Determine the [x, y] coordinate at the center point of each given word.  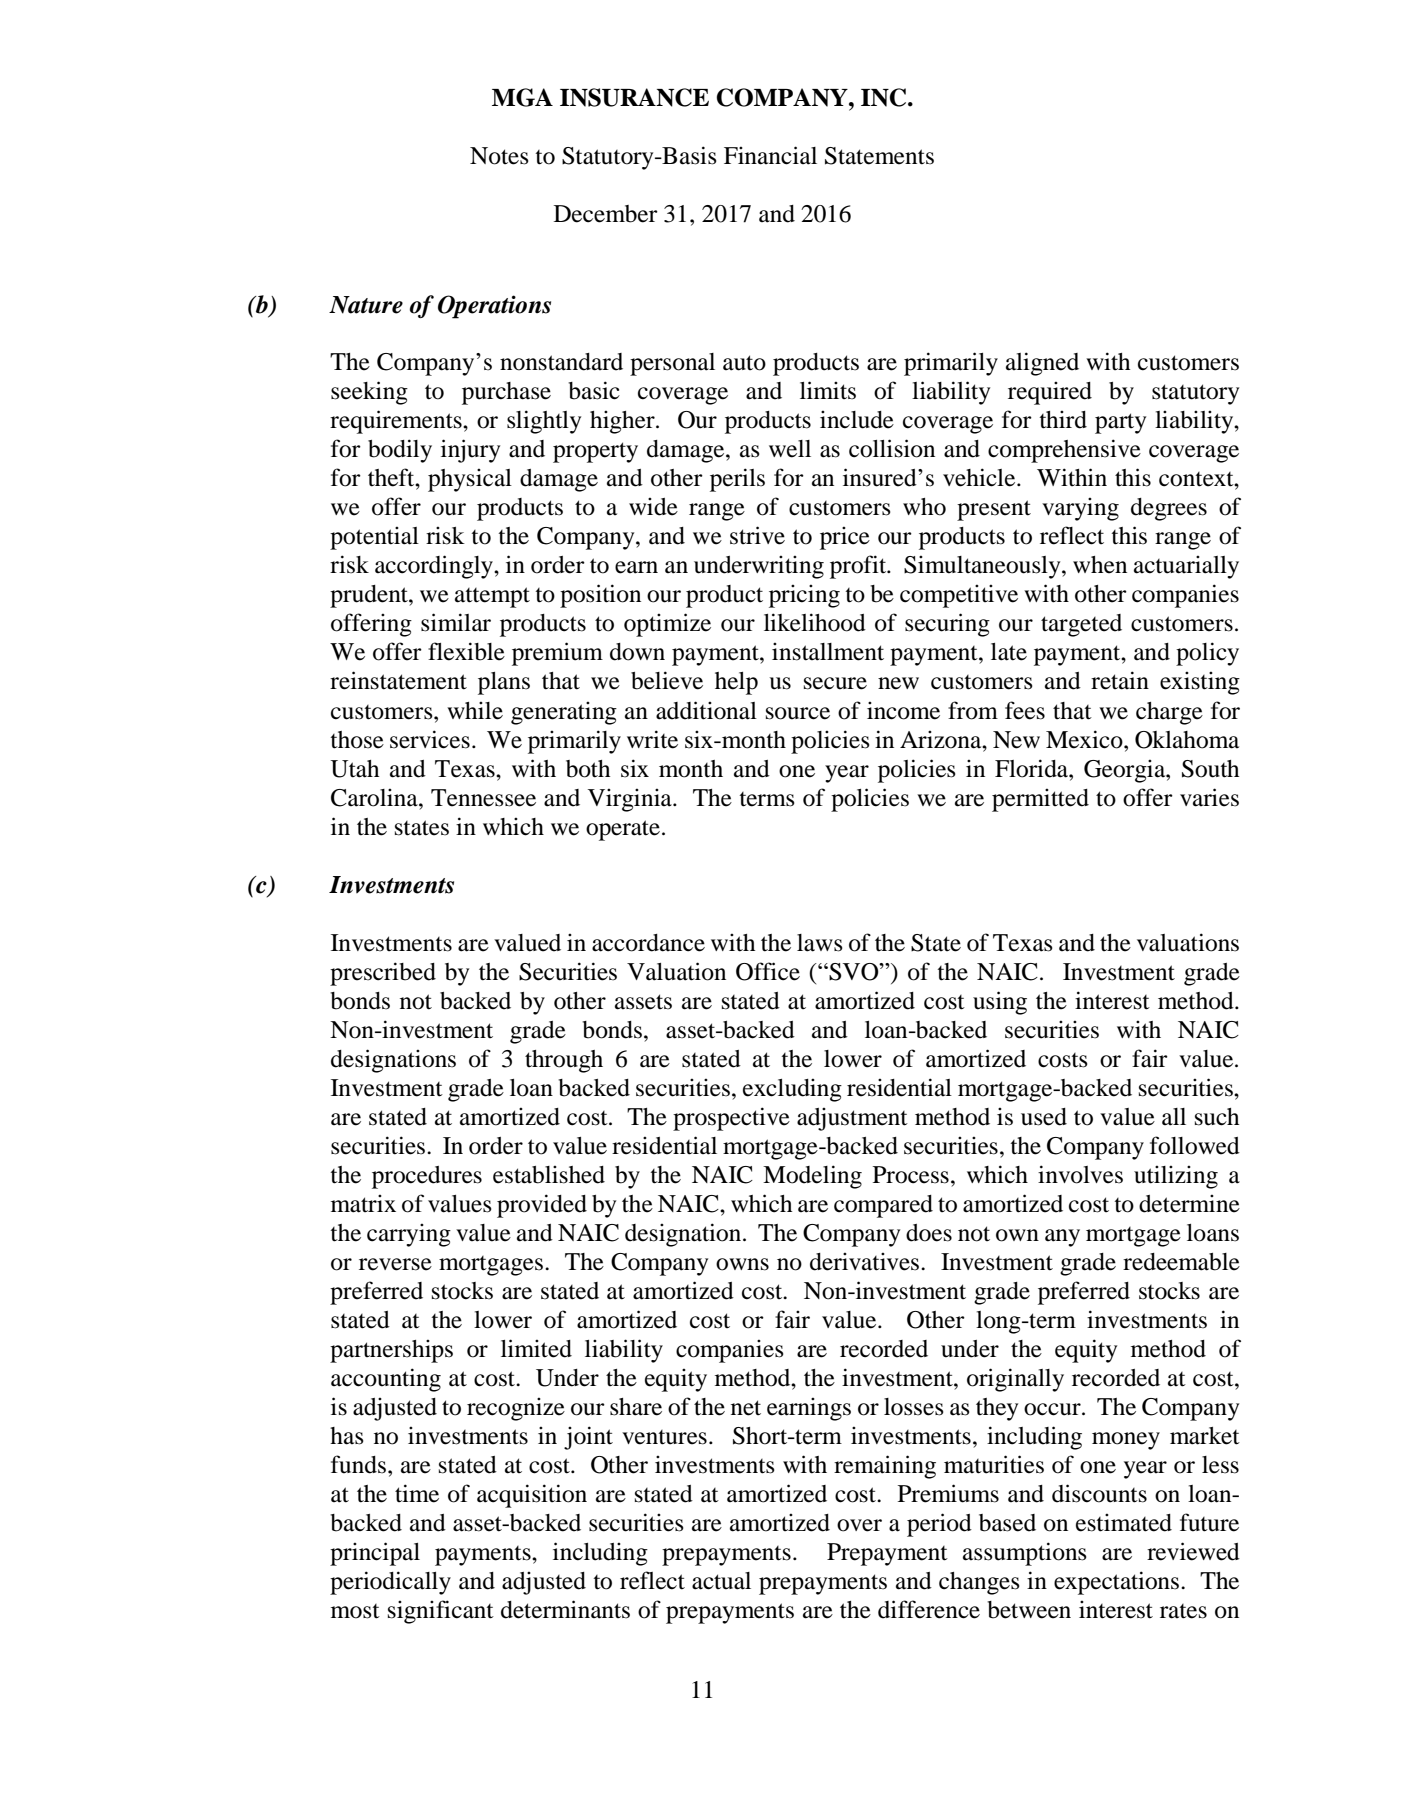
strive [757, 535]
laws [820, 943]
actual [721, 1581]
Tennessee [483, 798]
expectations [1118, 1583]
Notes [499, 156]
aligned [1042, 364]
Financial [770, 155]
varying [1080, 509]
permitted [1040, 800]
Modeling [812, 1177]
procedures [427, 1177]
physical [470, 480]
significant [441, 1612]
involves [1080, 1174]
